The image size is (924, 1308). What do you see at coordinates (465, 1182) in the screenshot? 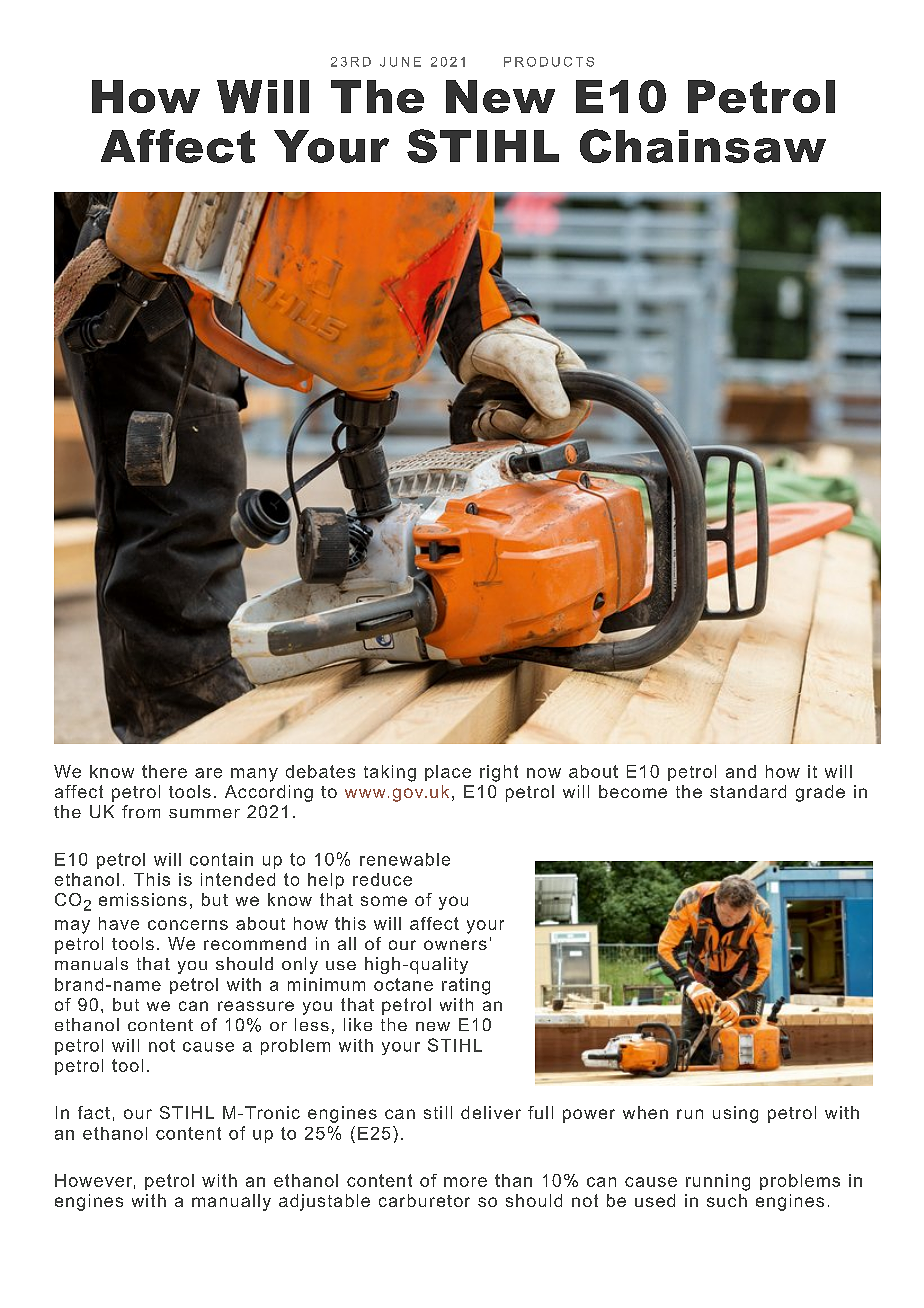
I see `more` at bounding box center [465, 1182].
